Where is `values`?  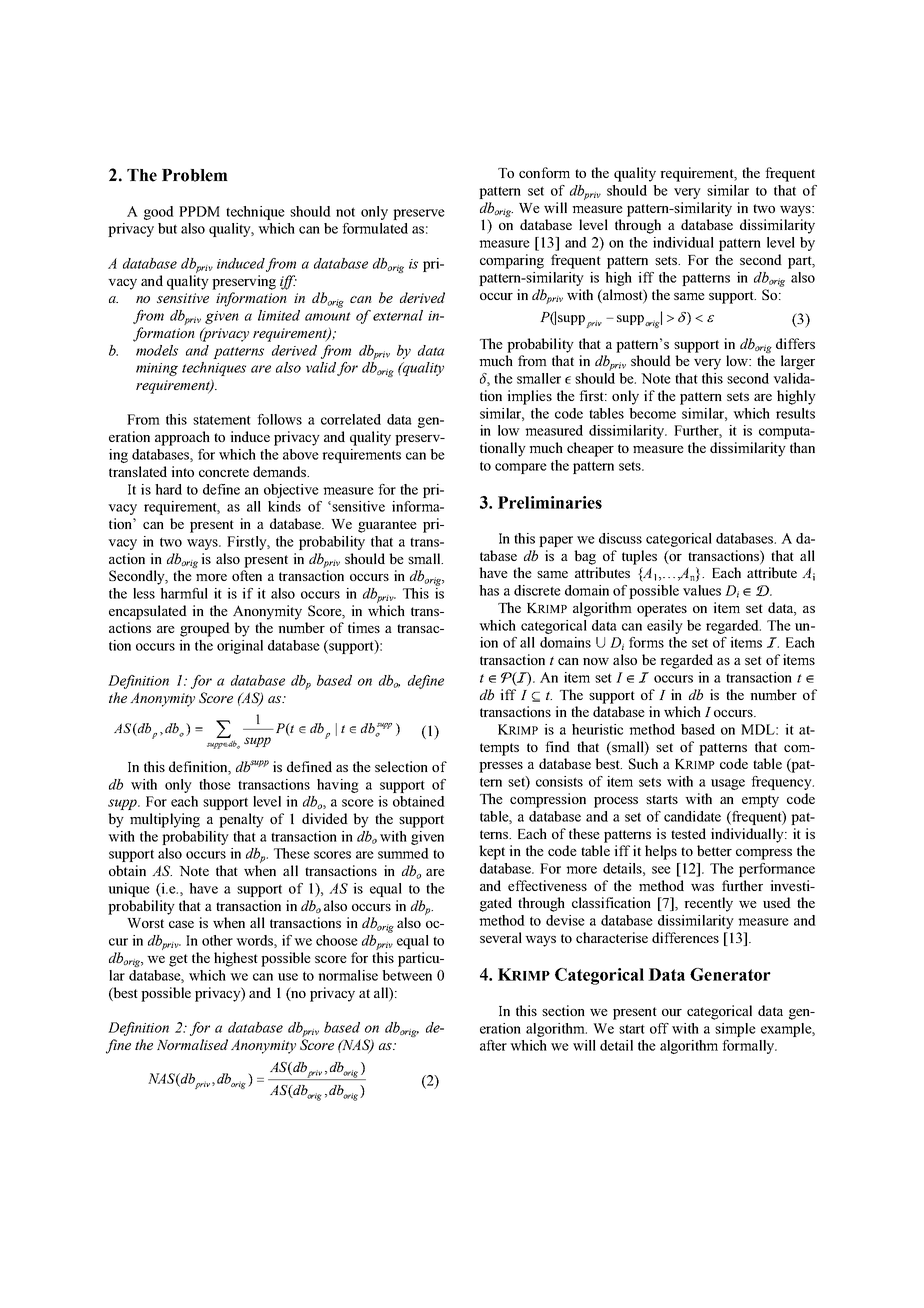 values is located at coordinates (702, 590).
